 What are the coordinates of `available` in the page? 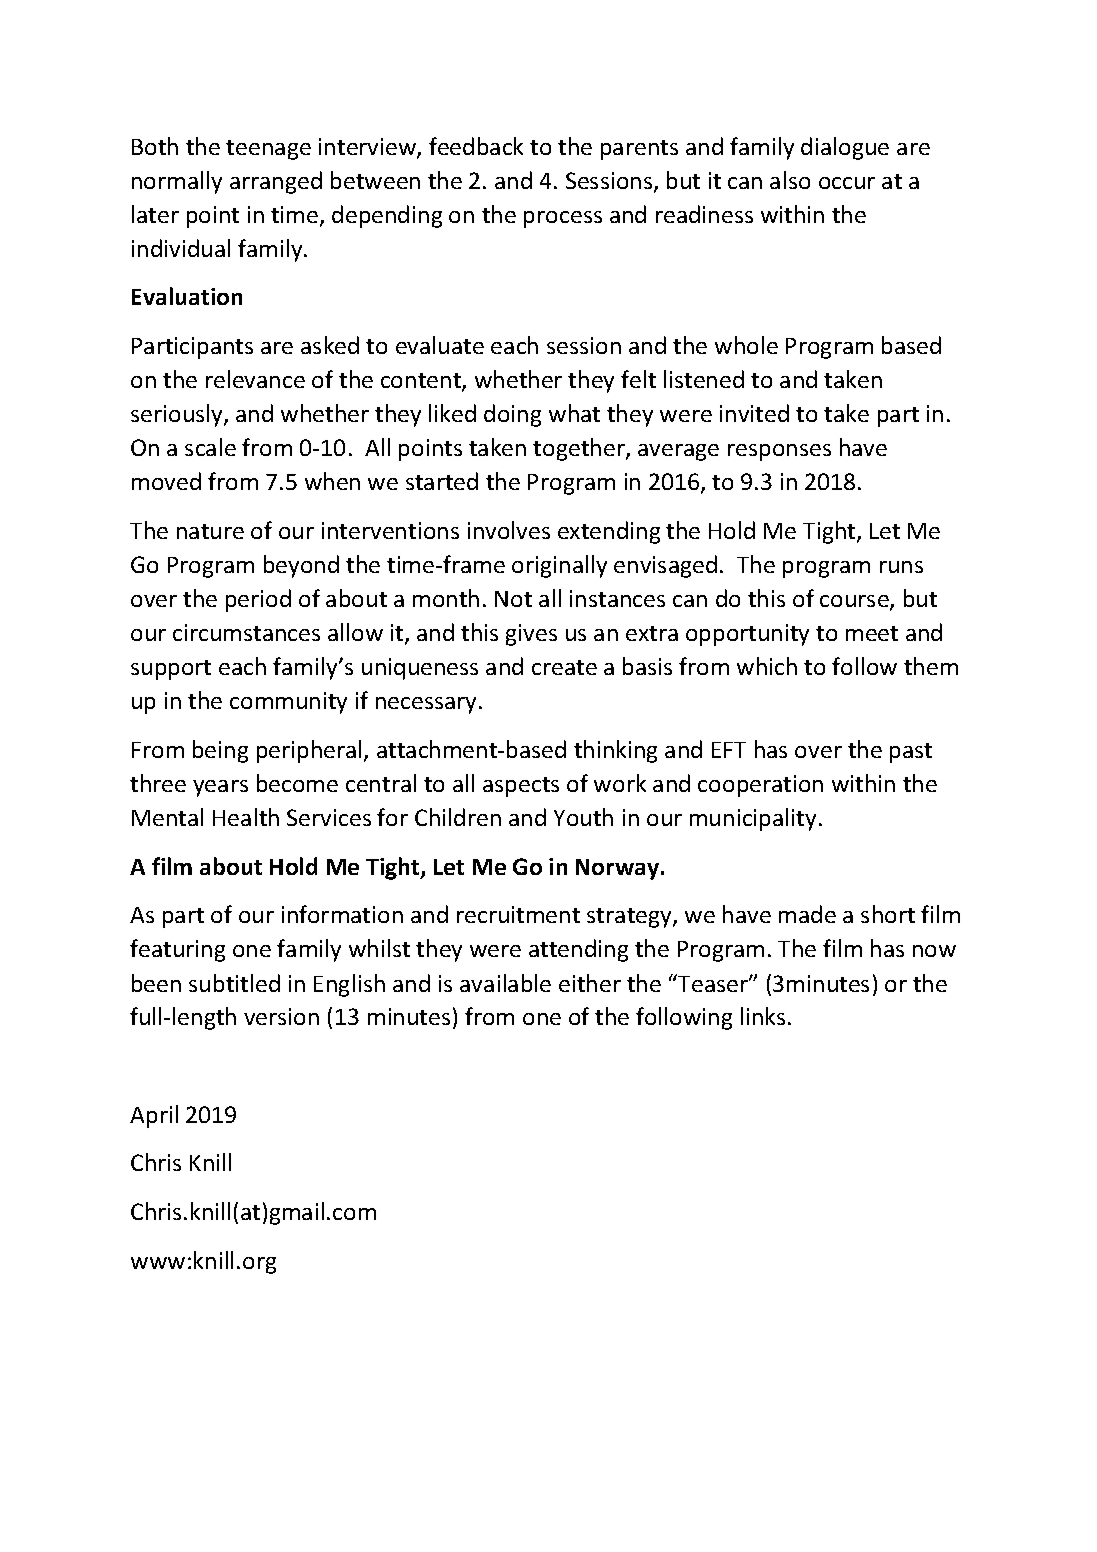 It's located at (505, 983).
